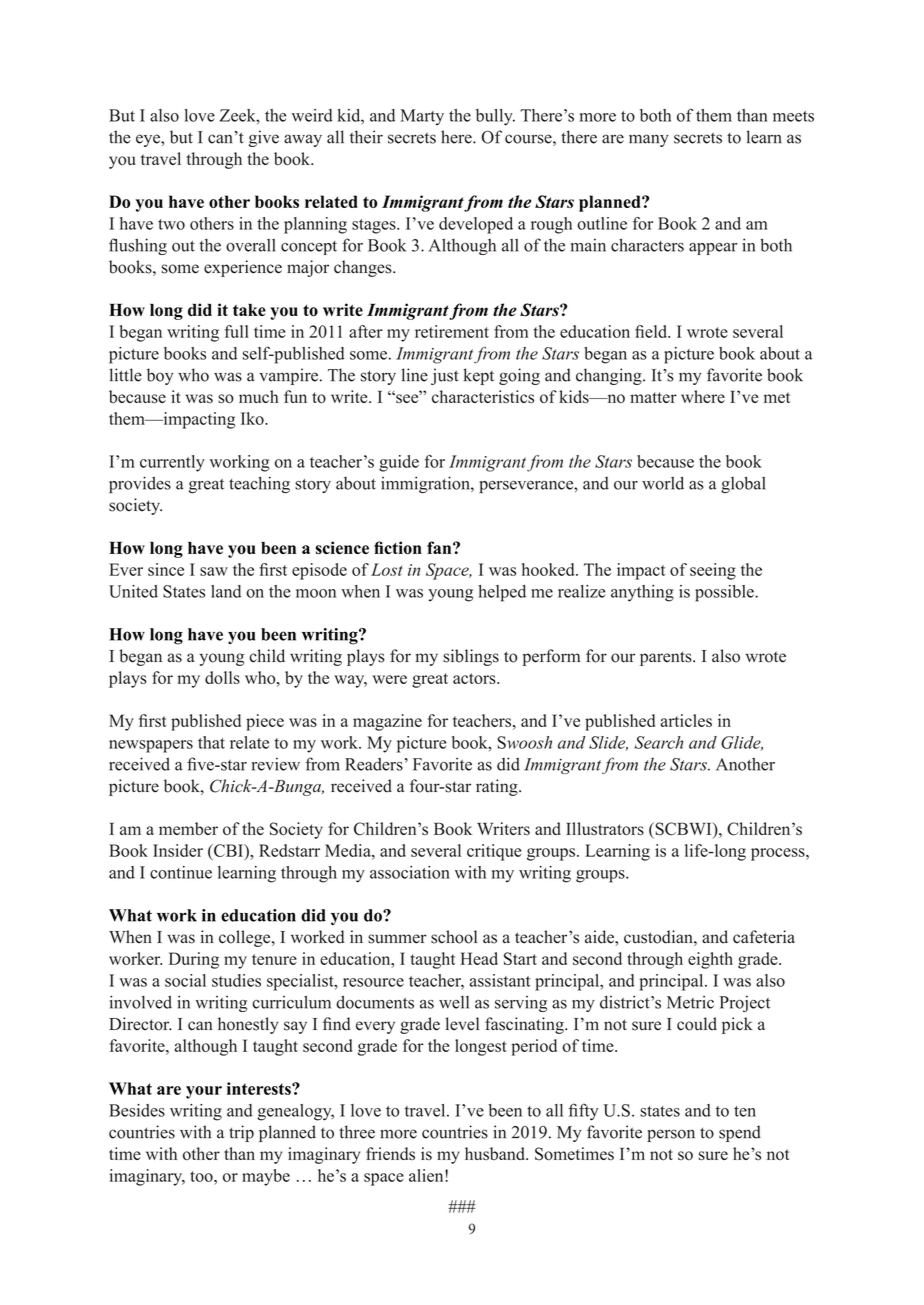 Image resolution: width=924 pixels, height=1305 pixels. What do you see at coordinates (764, 937) in the page?
I see `cafeteria` at bounding box center [764, 937].
